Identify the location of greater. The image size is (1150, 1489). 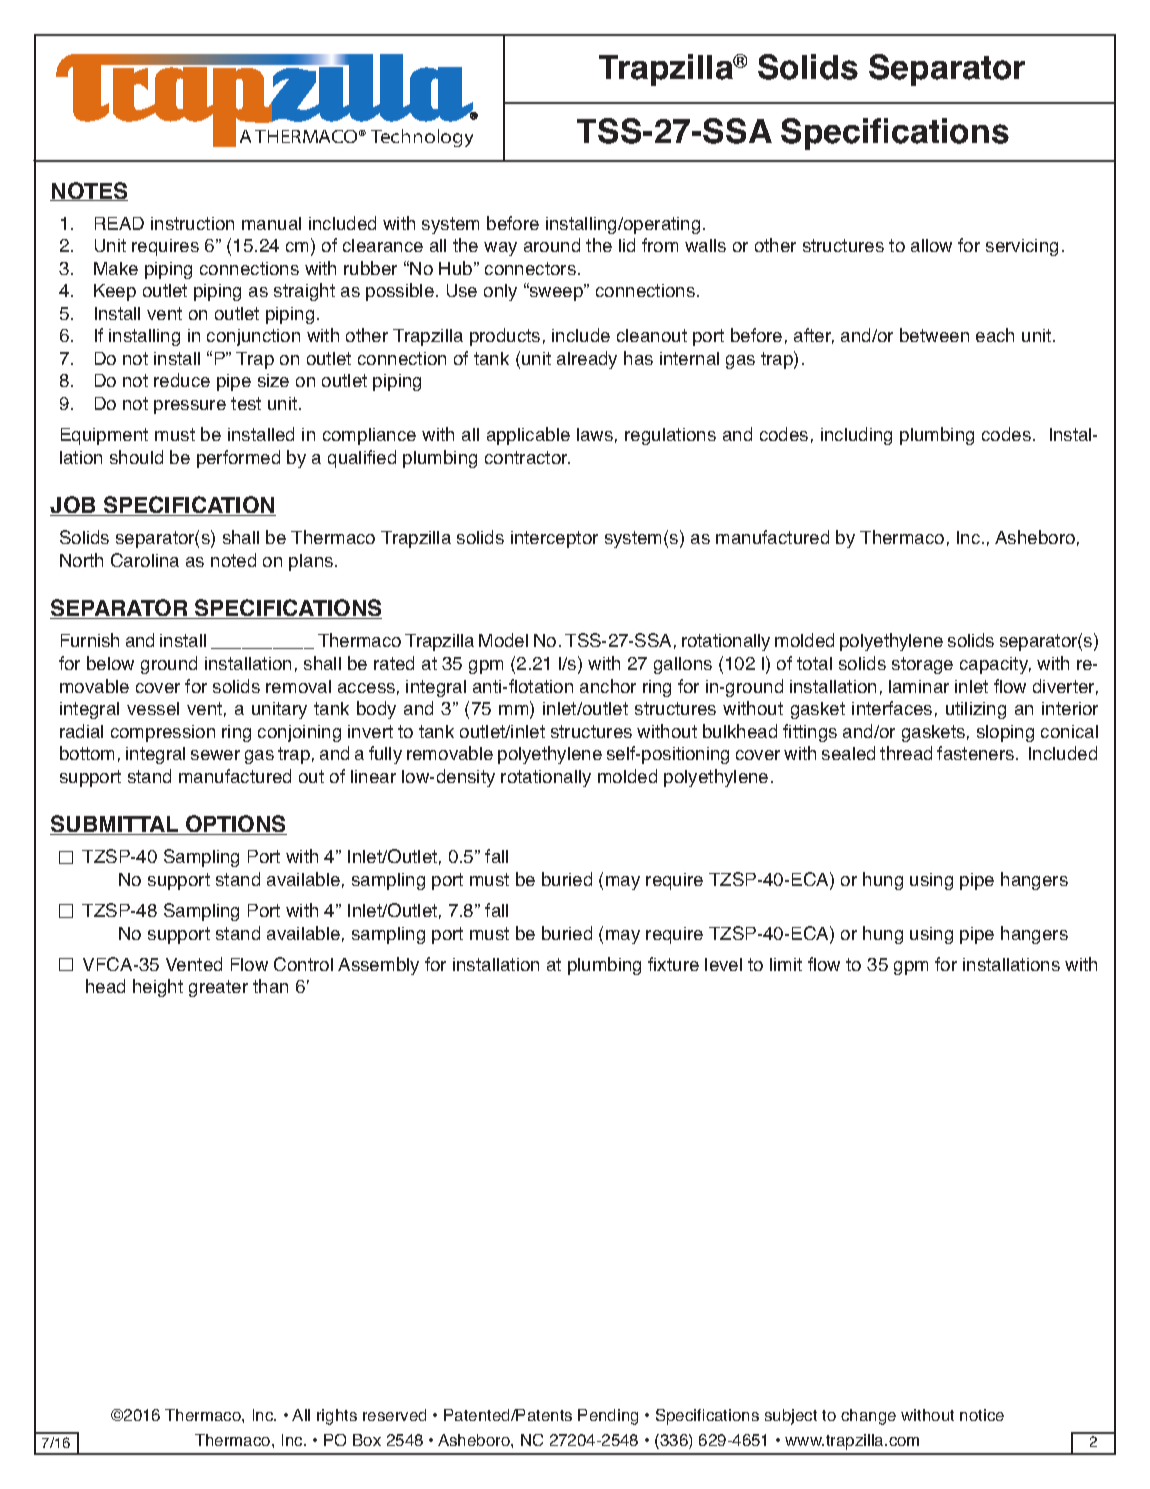
(218, 988).
